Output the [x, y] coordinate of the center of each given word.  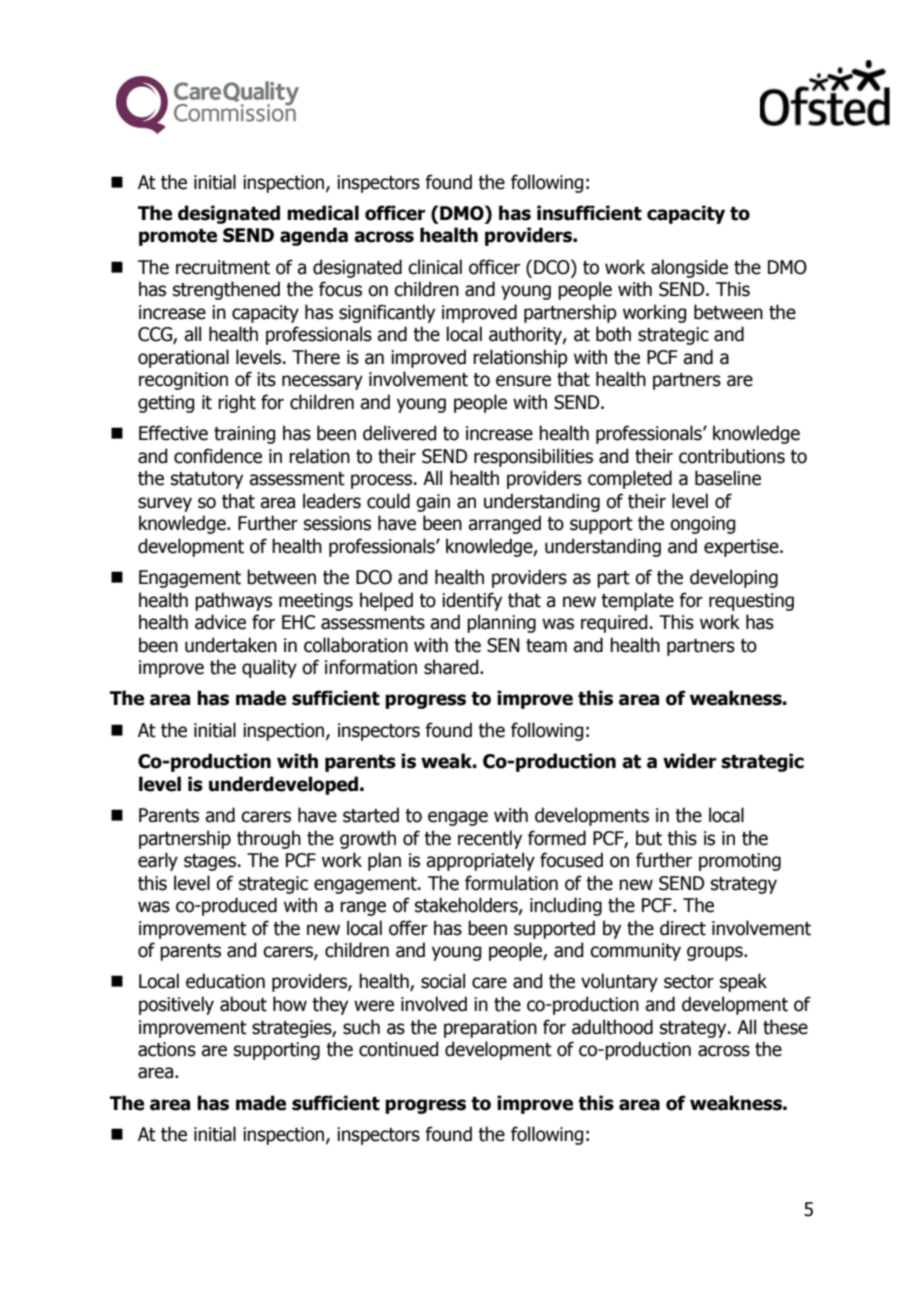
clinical [435, 267]
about [243, 1004]
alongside [689, 268]
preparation [490, 1029]
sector [689, 982]
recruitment [223, 267]
